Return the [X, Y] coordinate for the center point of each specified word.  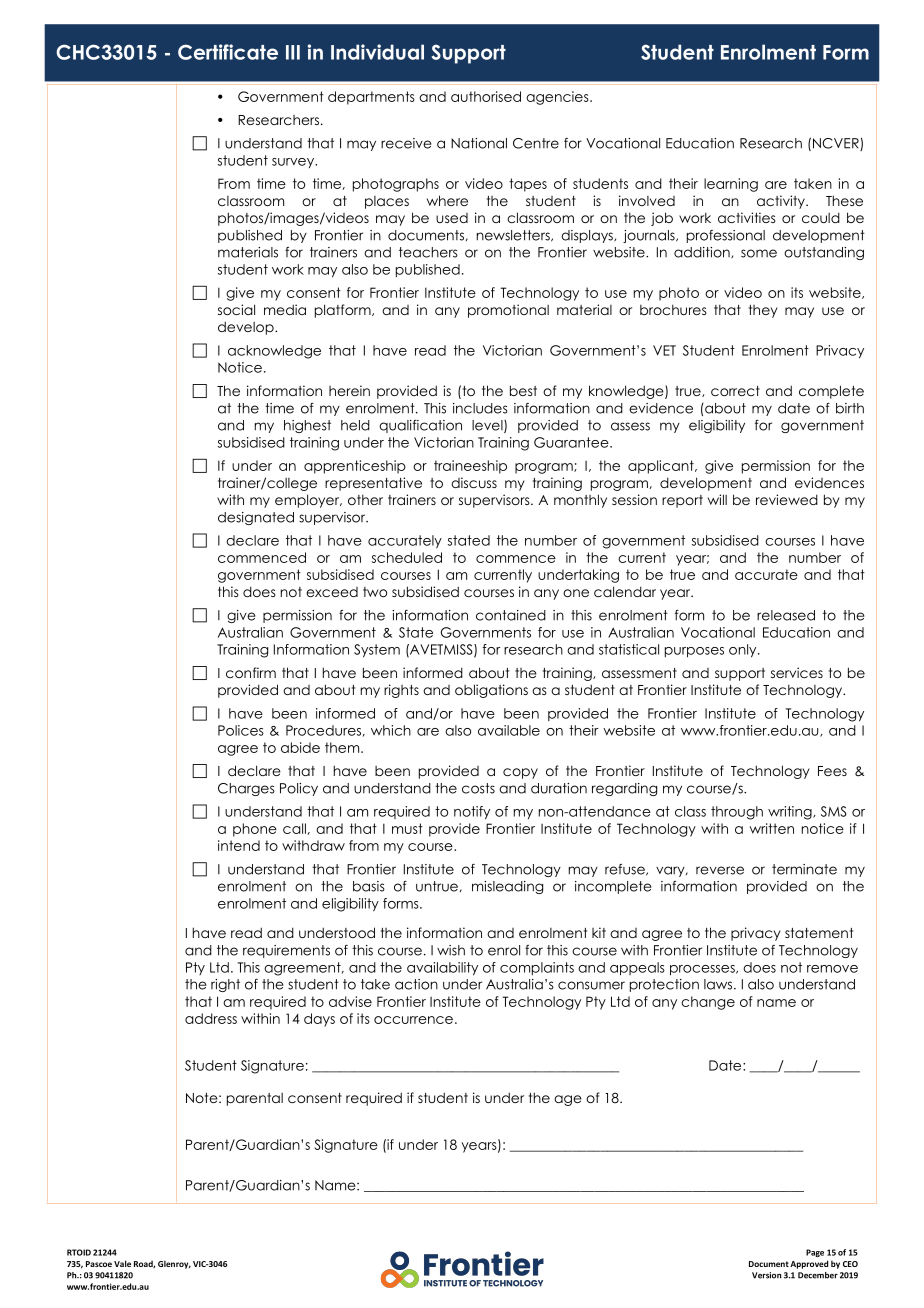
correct [735, 391]
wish [451, 950]
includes [480, 408]
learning [731, 185]
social [236, 309]
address [211, 1018]
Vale [122, 1263]
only [744, 651]
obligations [491, 691]
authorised [486, 96]
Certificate [228, 52]
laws [719, 984]
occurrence [413, 1020]
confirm [251, 672]
